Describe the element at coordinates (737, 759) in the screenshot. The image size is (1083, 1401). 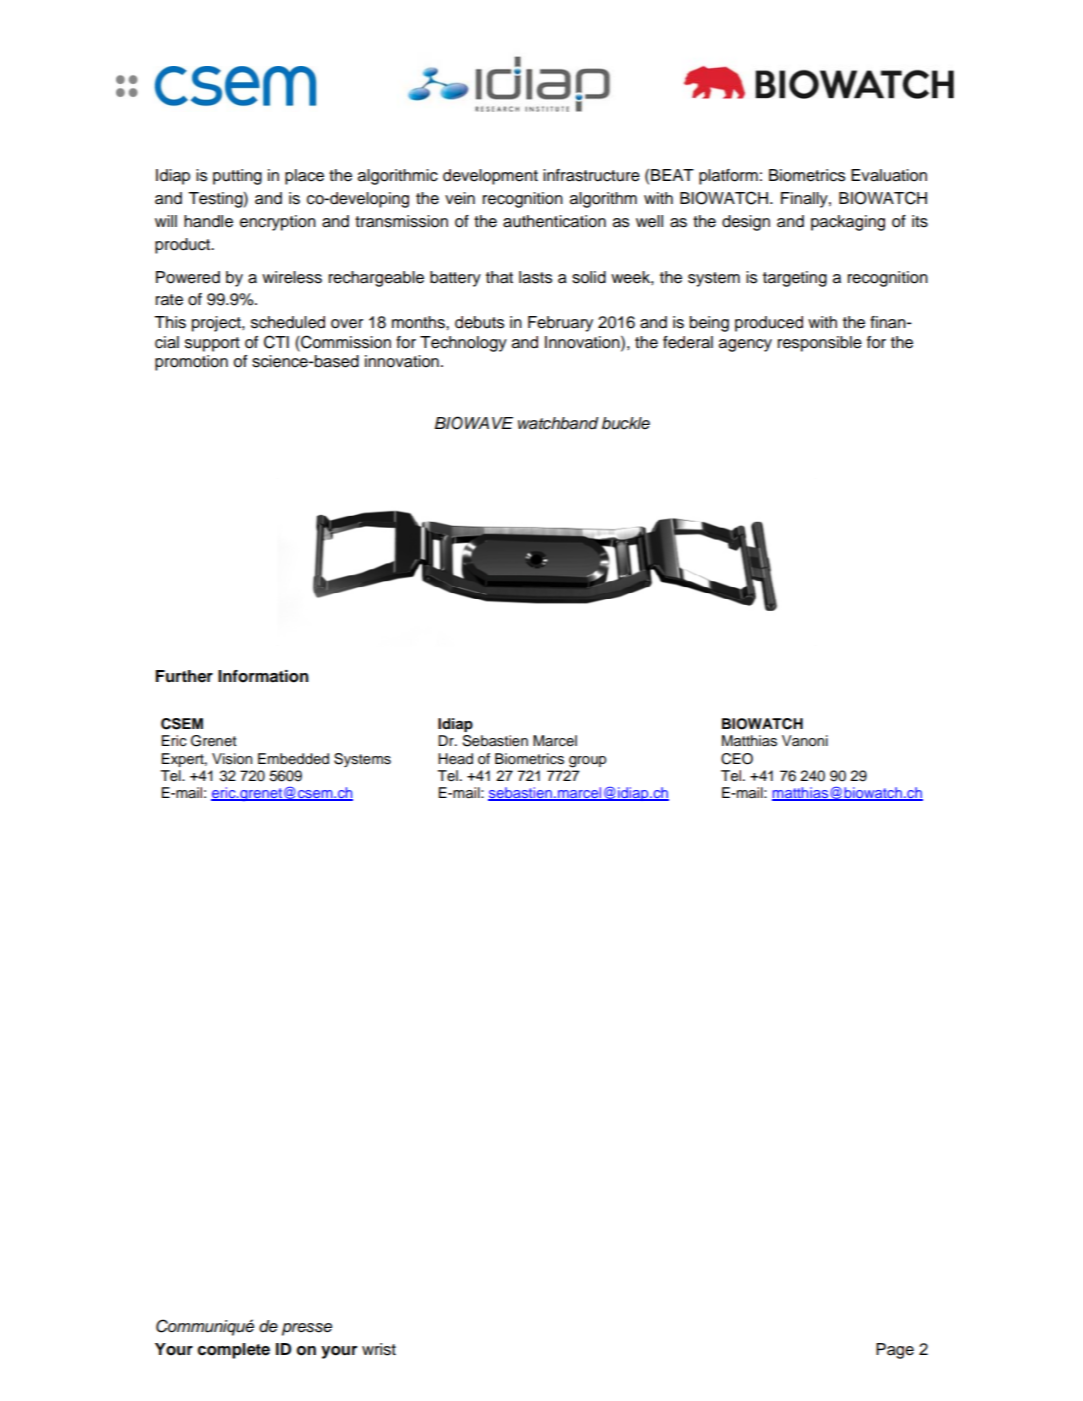
I see `CEO` at that location.
